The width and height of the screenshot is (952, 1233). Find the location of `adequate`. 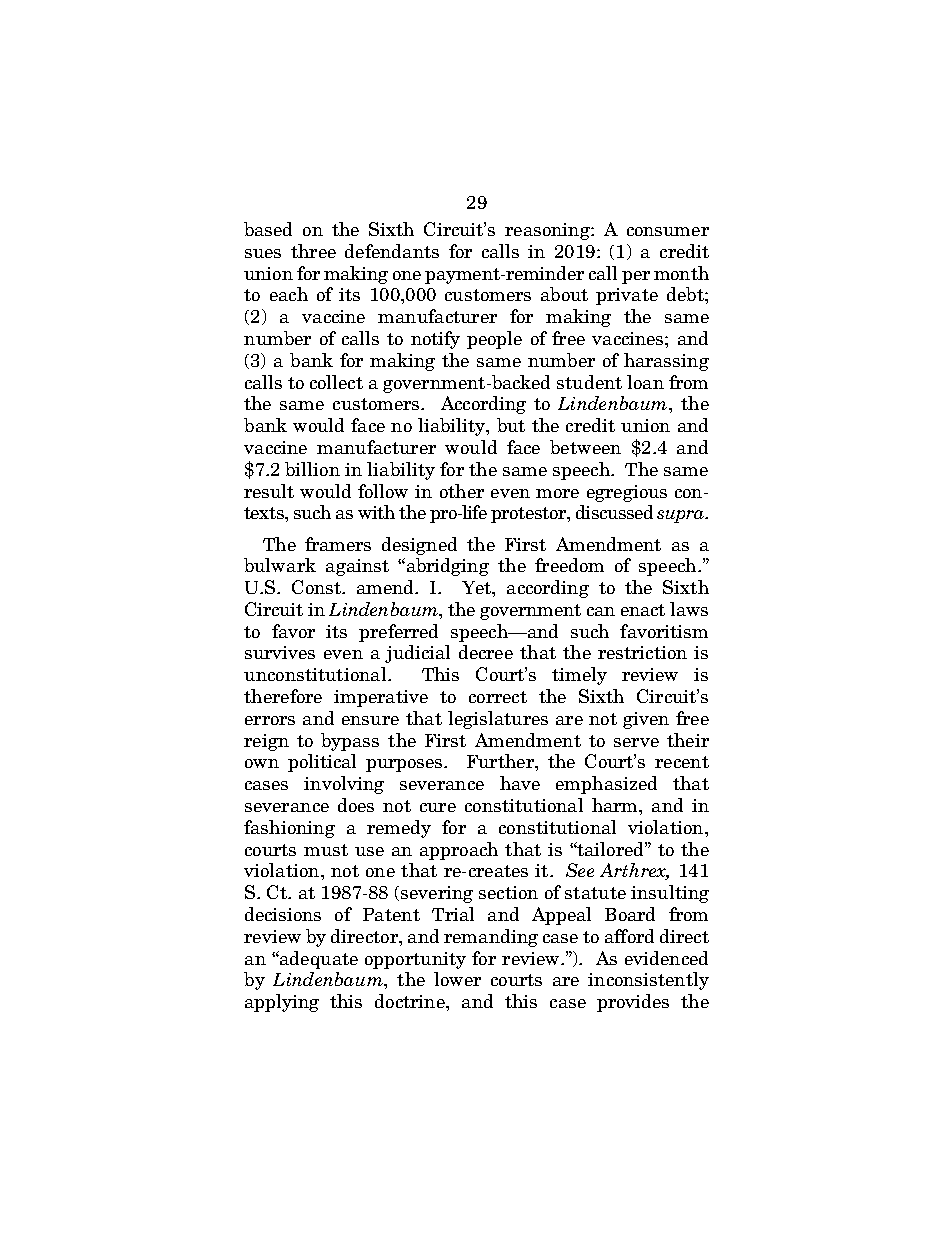

adequate is located at coordinates (318, 960).
